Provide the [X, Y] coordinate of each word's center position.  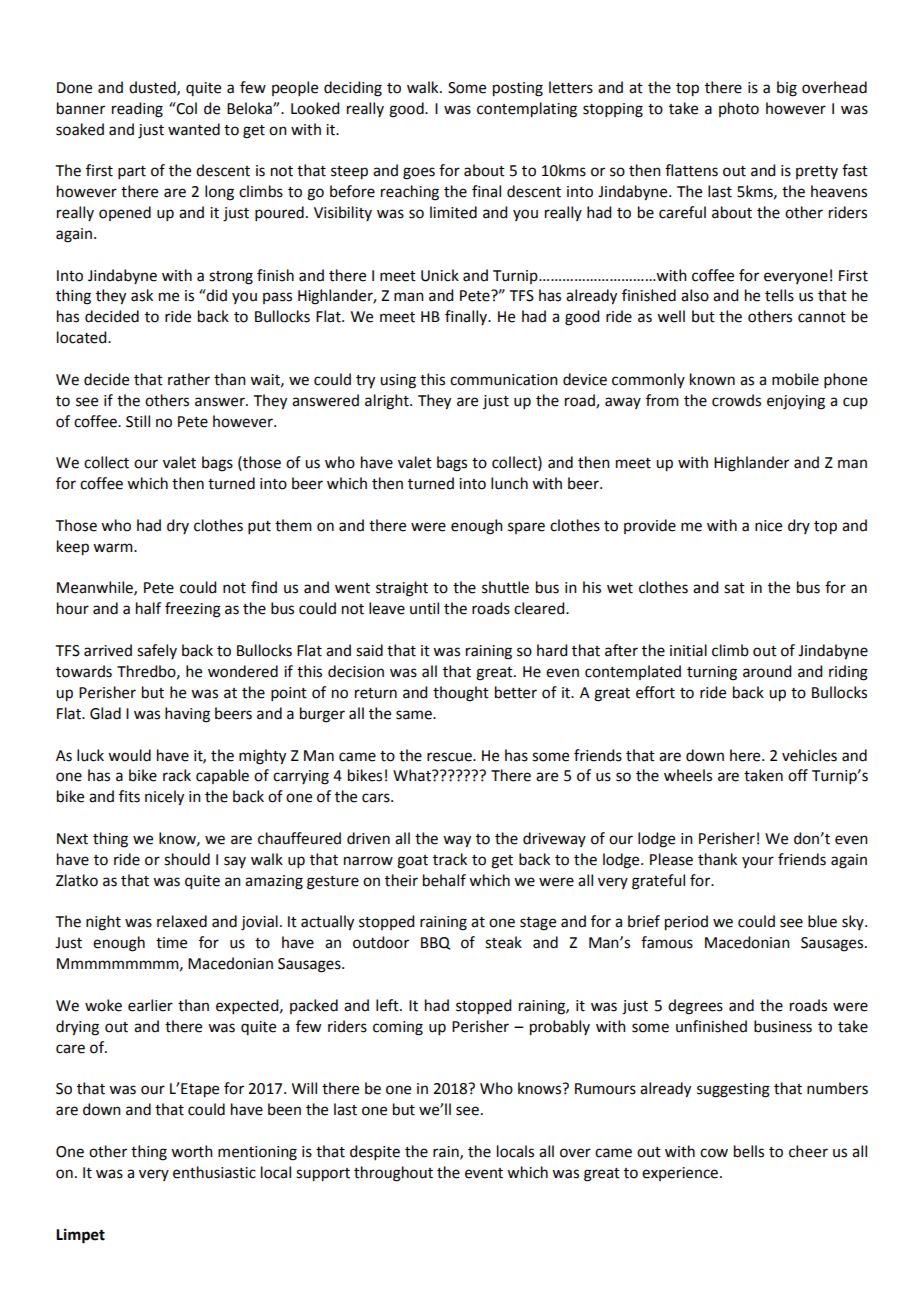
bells [749, 1151]
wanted [194, 129]
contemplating [527, 110]
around [767, 671]
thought [461, 694]
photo [739, 109]
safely [157, 651]
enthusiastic [214, 1172]
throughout [393, 1174]
